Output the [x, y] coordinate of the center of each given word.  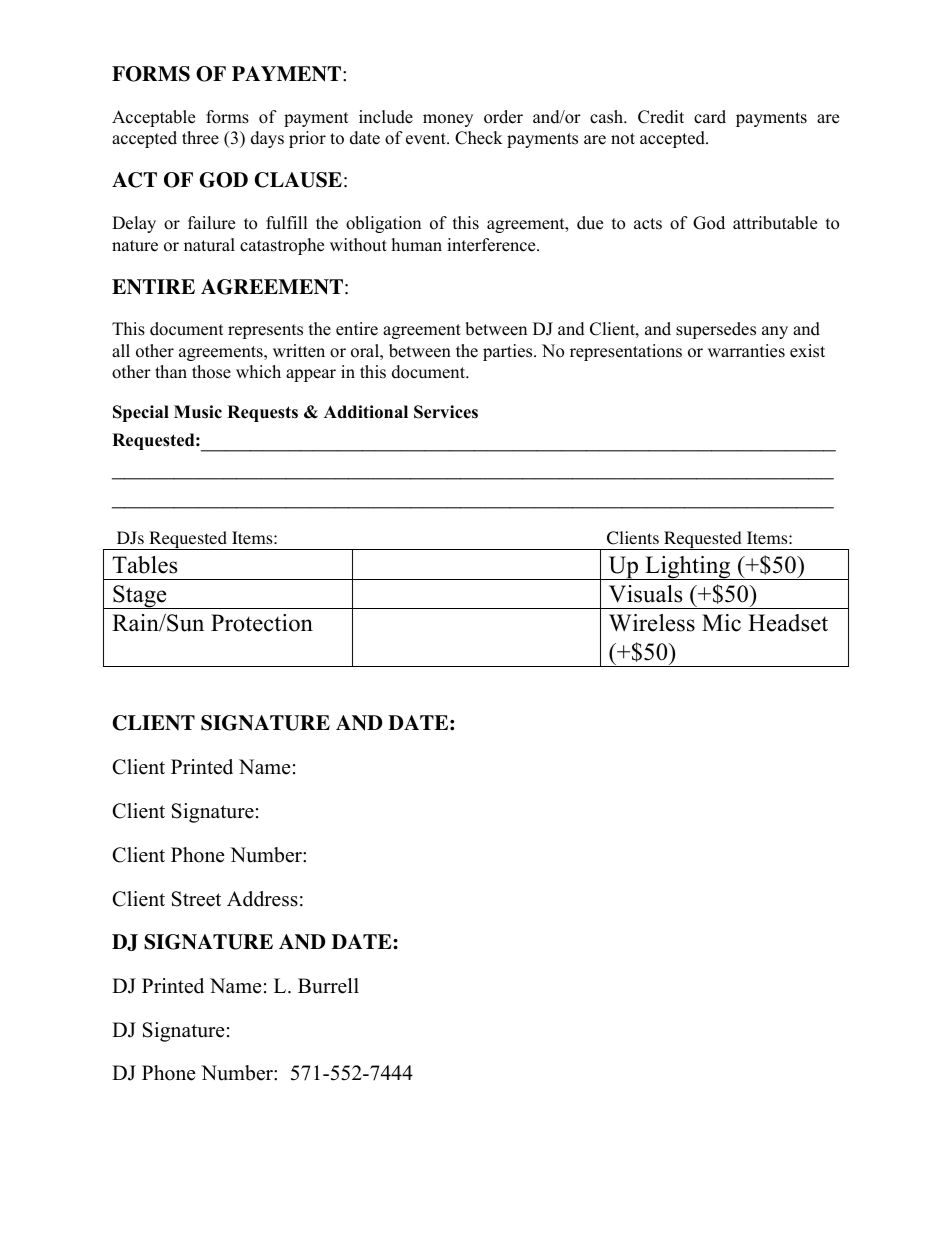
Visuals [645, 594]
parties [509, 352]
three [200, 138]
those [211, 372]
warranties [746, 351]
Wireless [652, 623]
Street [196, 899]
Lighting [688, 568]
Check [479, 138]
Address [262, 899]
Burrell [328, 986]
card [710, 117]
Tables [144, 565]
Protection [262, 623]
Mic [721, 623]
